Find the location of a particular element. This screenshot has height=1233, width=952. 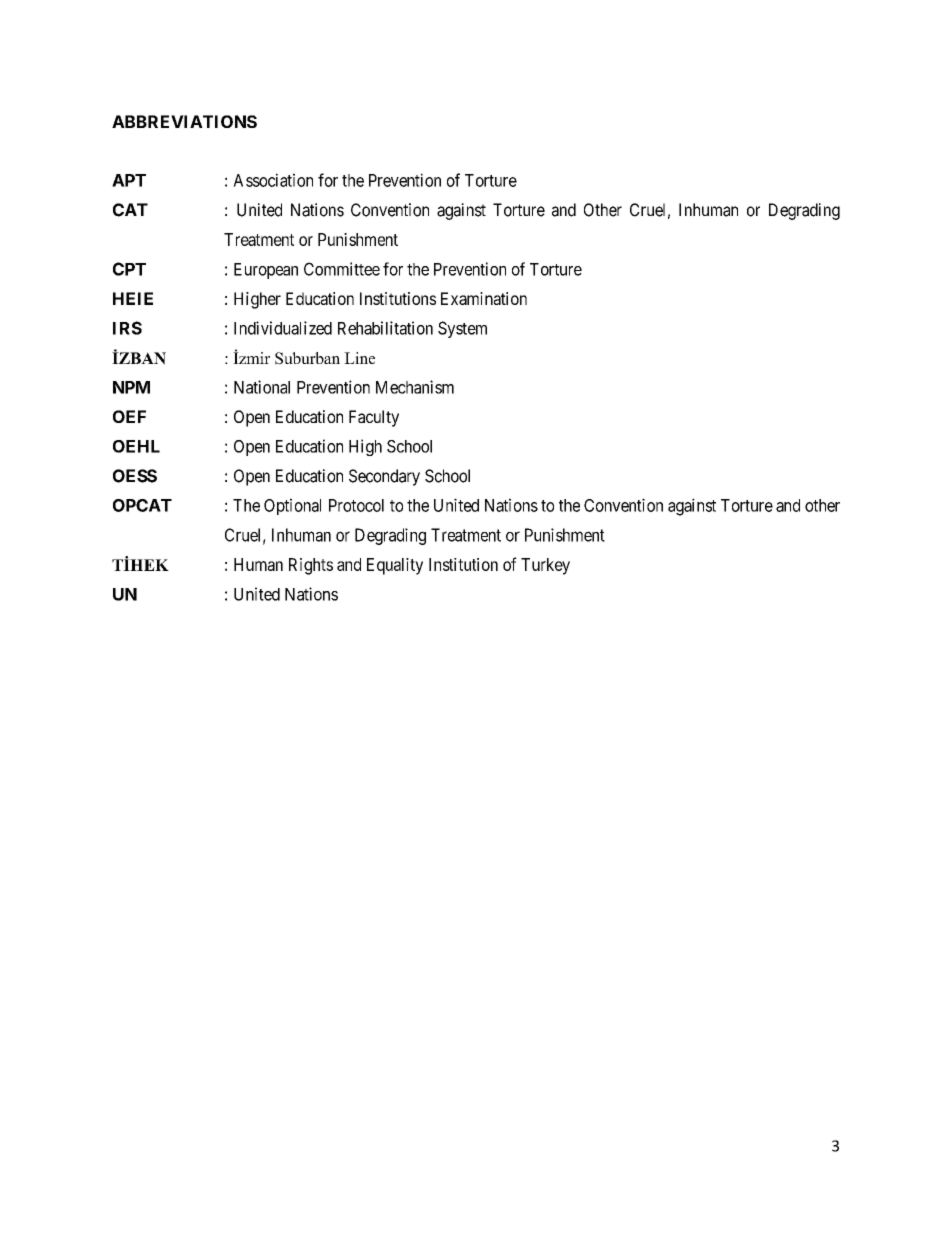

NPM is located at coordinates (131, 387).
